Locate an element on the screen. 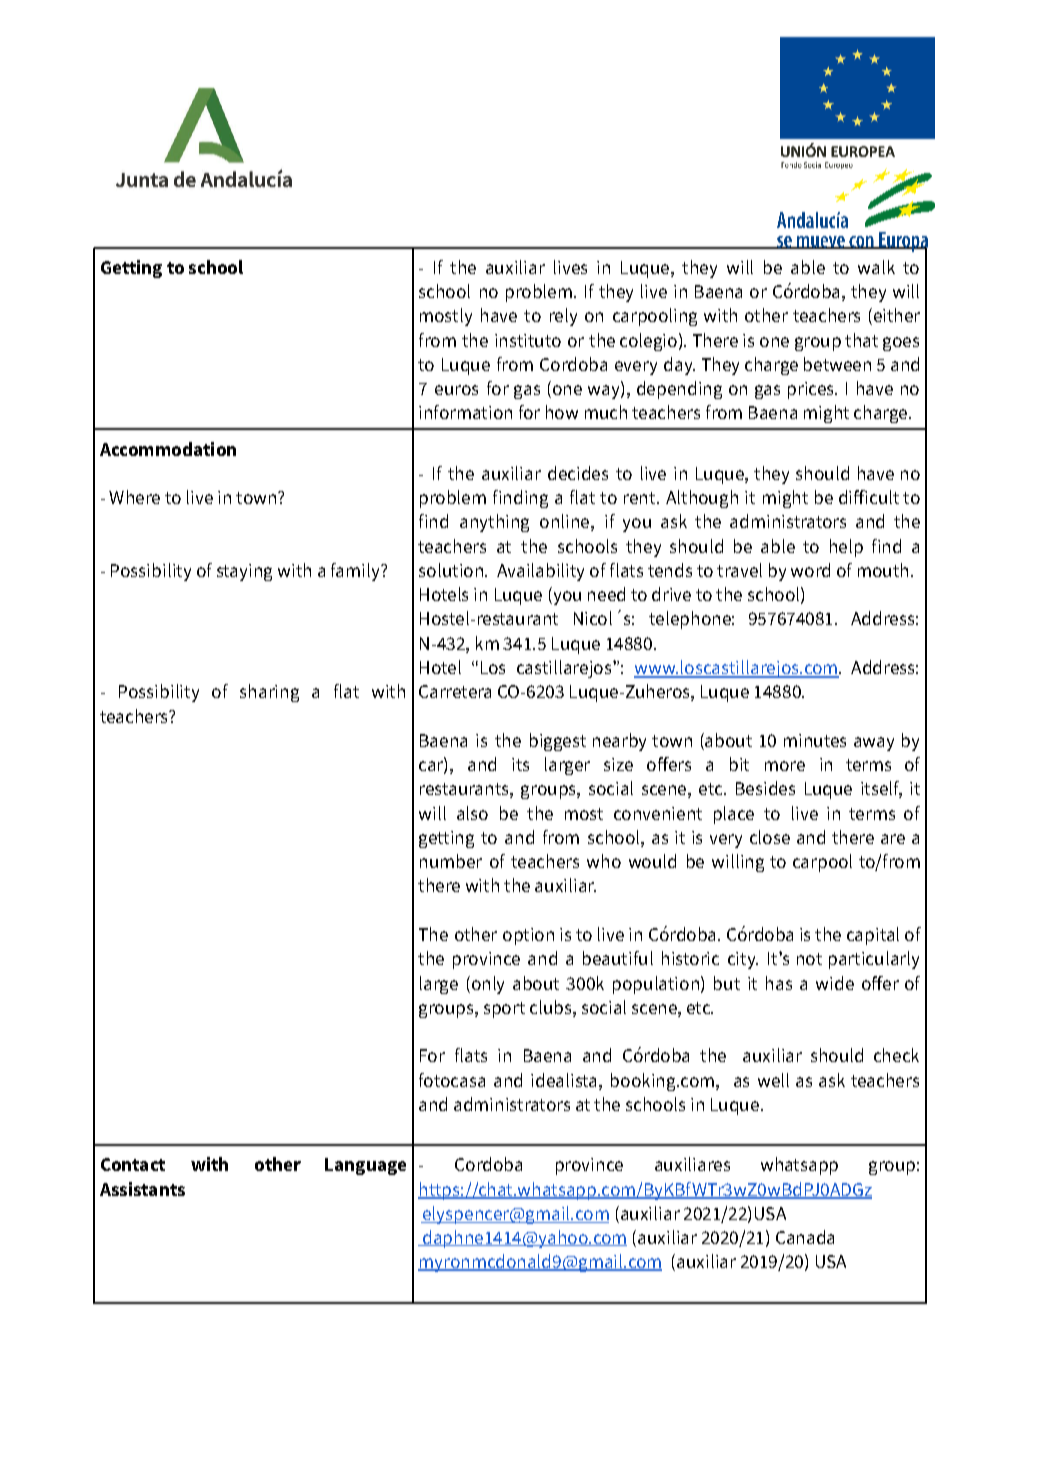  biggest is located at coordinates (558, 742).
